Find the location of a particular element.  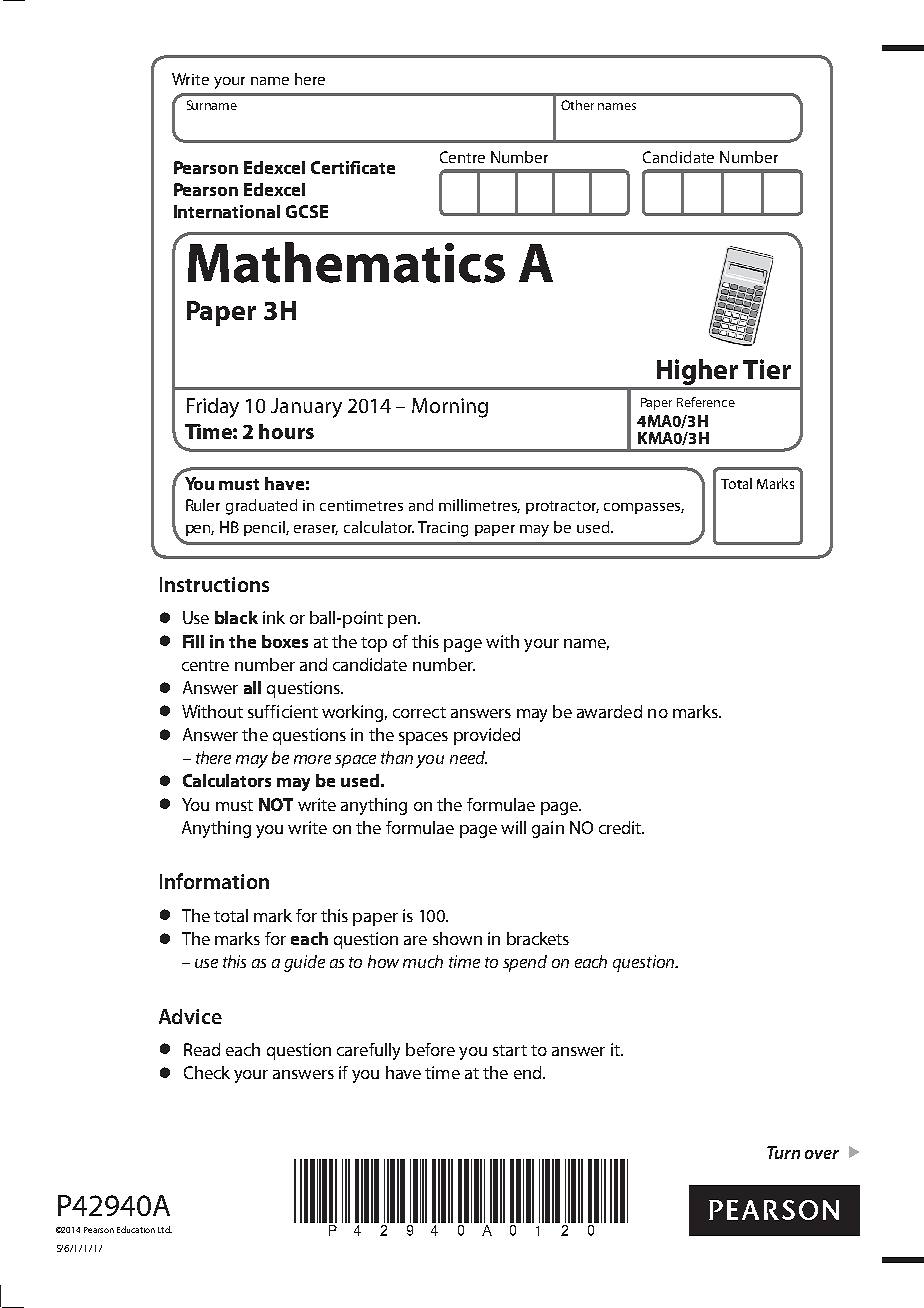

Other is located at coordinates (577, 105).
